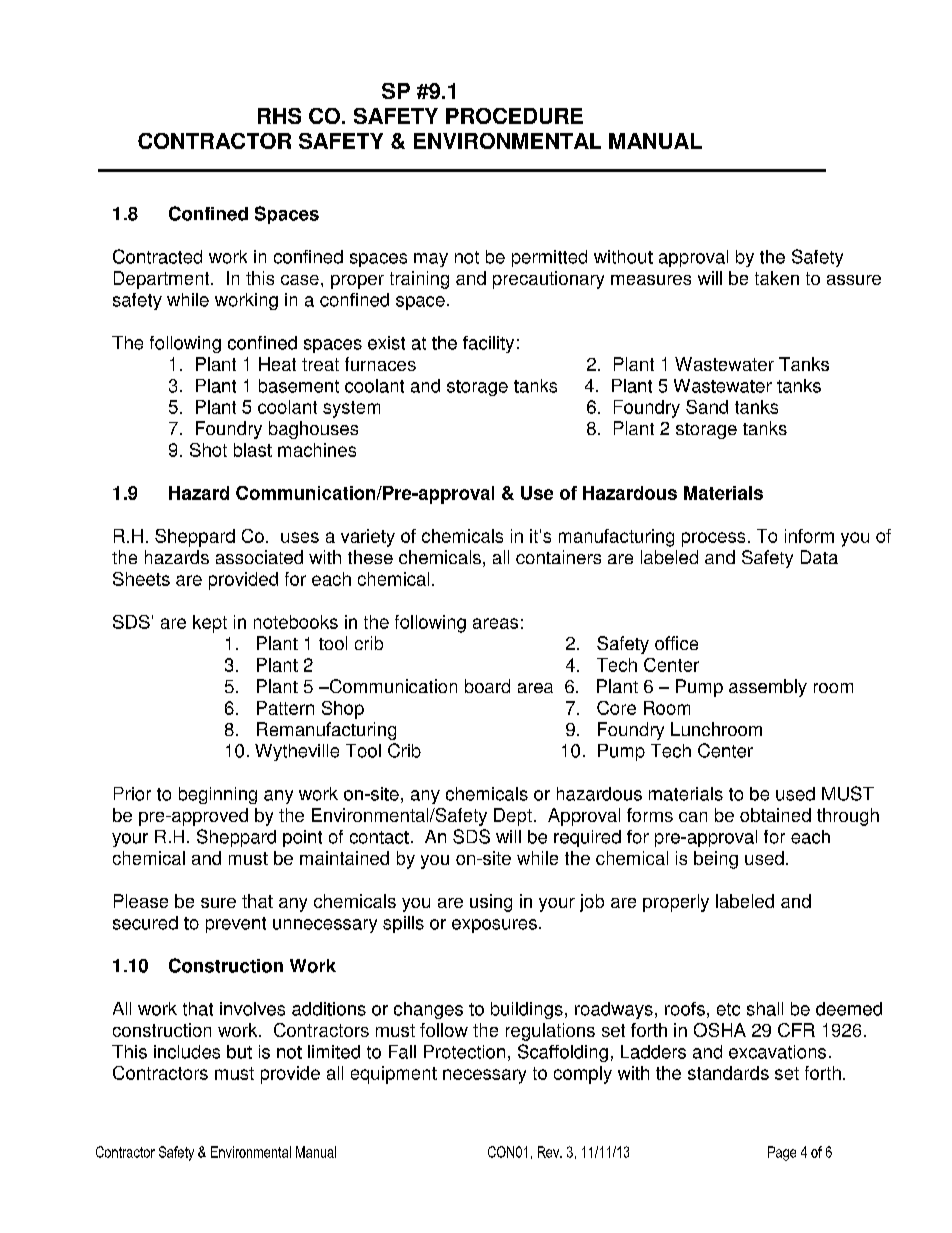 The image size is (952, 1233). Describe the element at coordinates (277, 364) in the screenshot. I see `Heat` at that location.
